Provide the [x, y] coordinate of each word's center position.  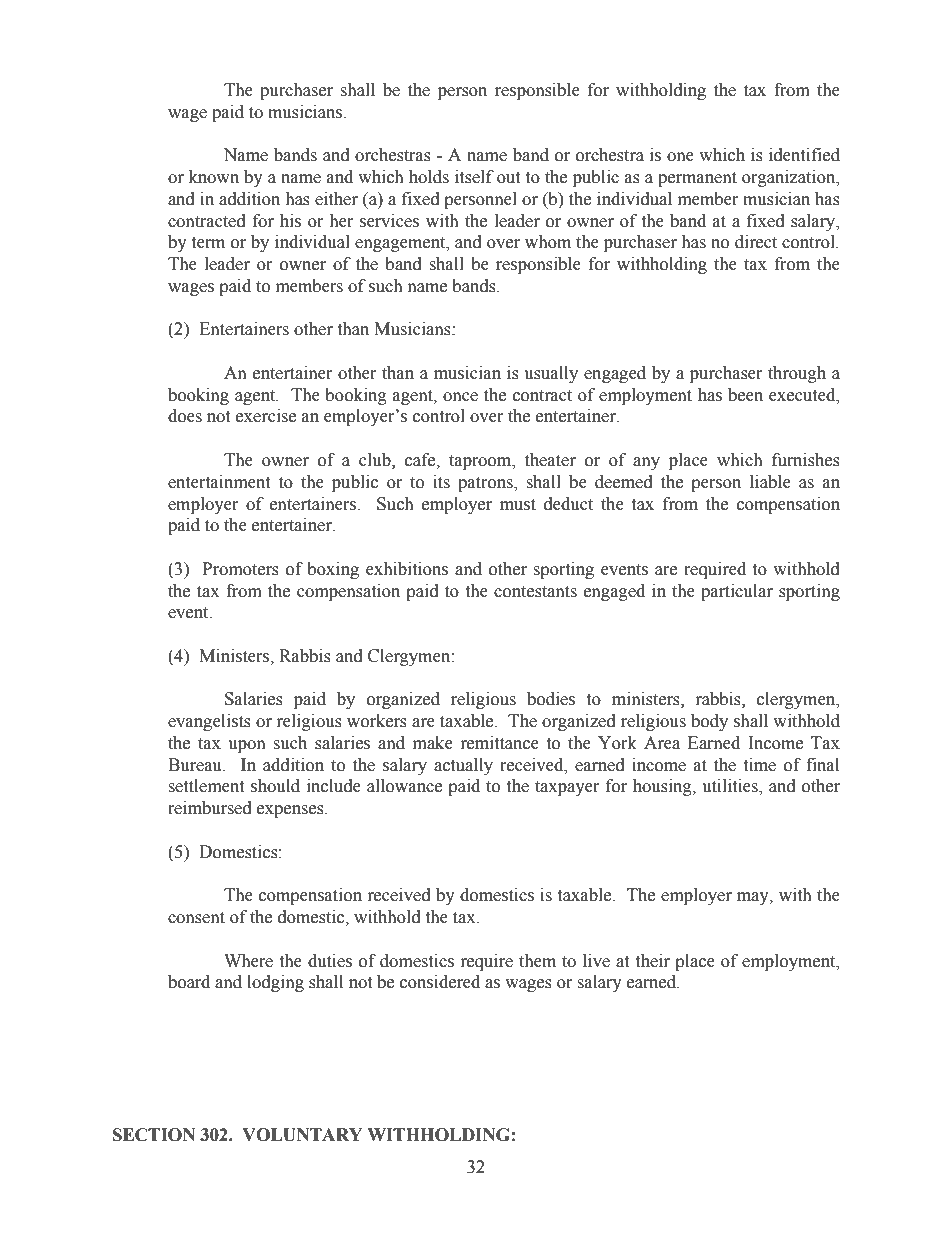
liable [770, 482]
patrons [486, 484]
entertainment [219, 482]
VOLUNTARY [302, 1135]
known [214, 177]
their [652, 961]
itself [474, 177]
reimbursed [210, 808]
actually [463, 766]
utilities [731, 787]
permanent [697, 179]
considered [440, 982]
